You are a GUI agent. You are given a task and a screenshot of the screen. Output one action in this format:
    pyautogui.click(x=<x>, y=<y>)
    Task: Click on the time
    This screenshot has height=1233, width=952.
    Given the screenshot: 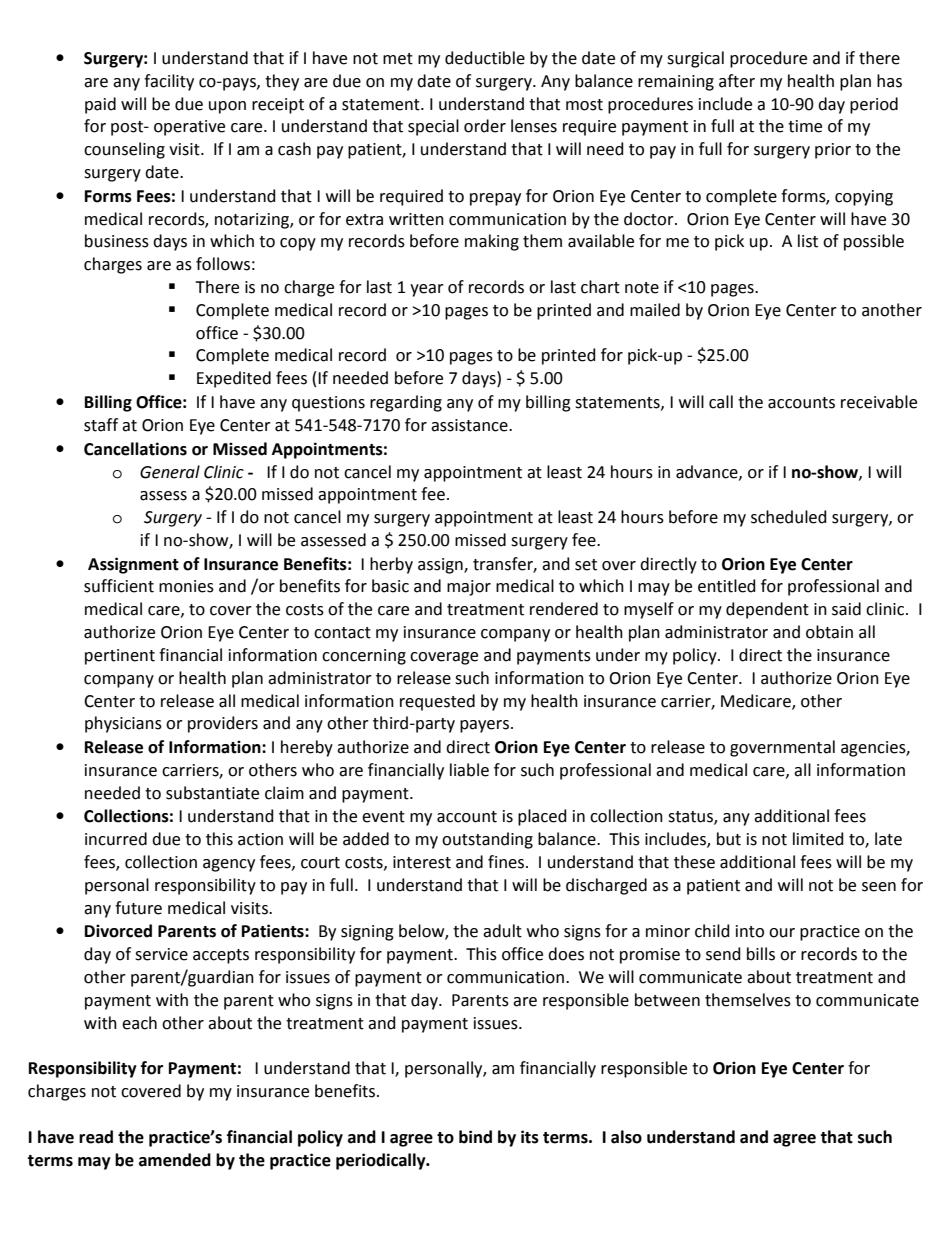 What is the action you would take?
    pyautogui.click(x=805, y=126)
